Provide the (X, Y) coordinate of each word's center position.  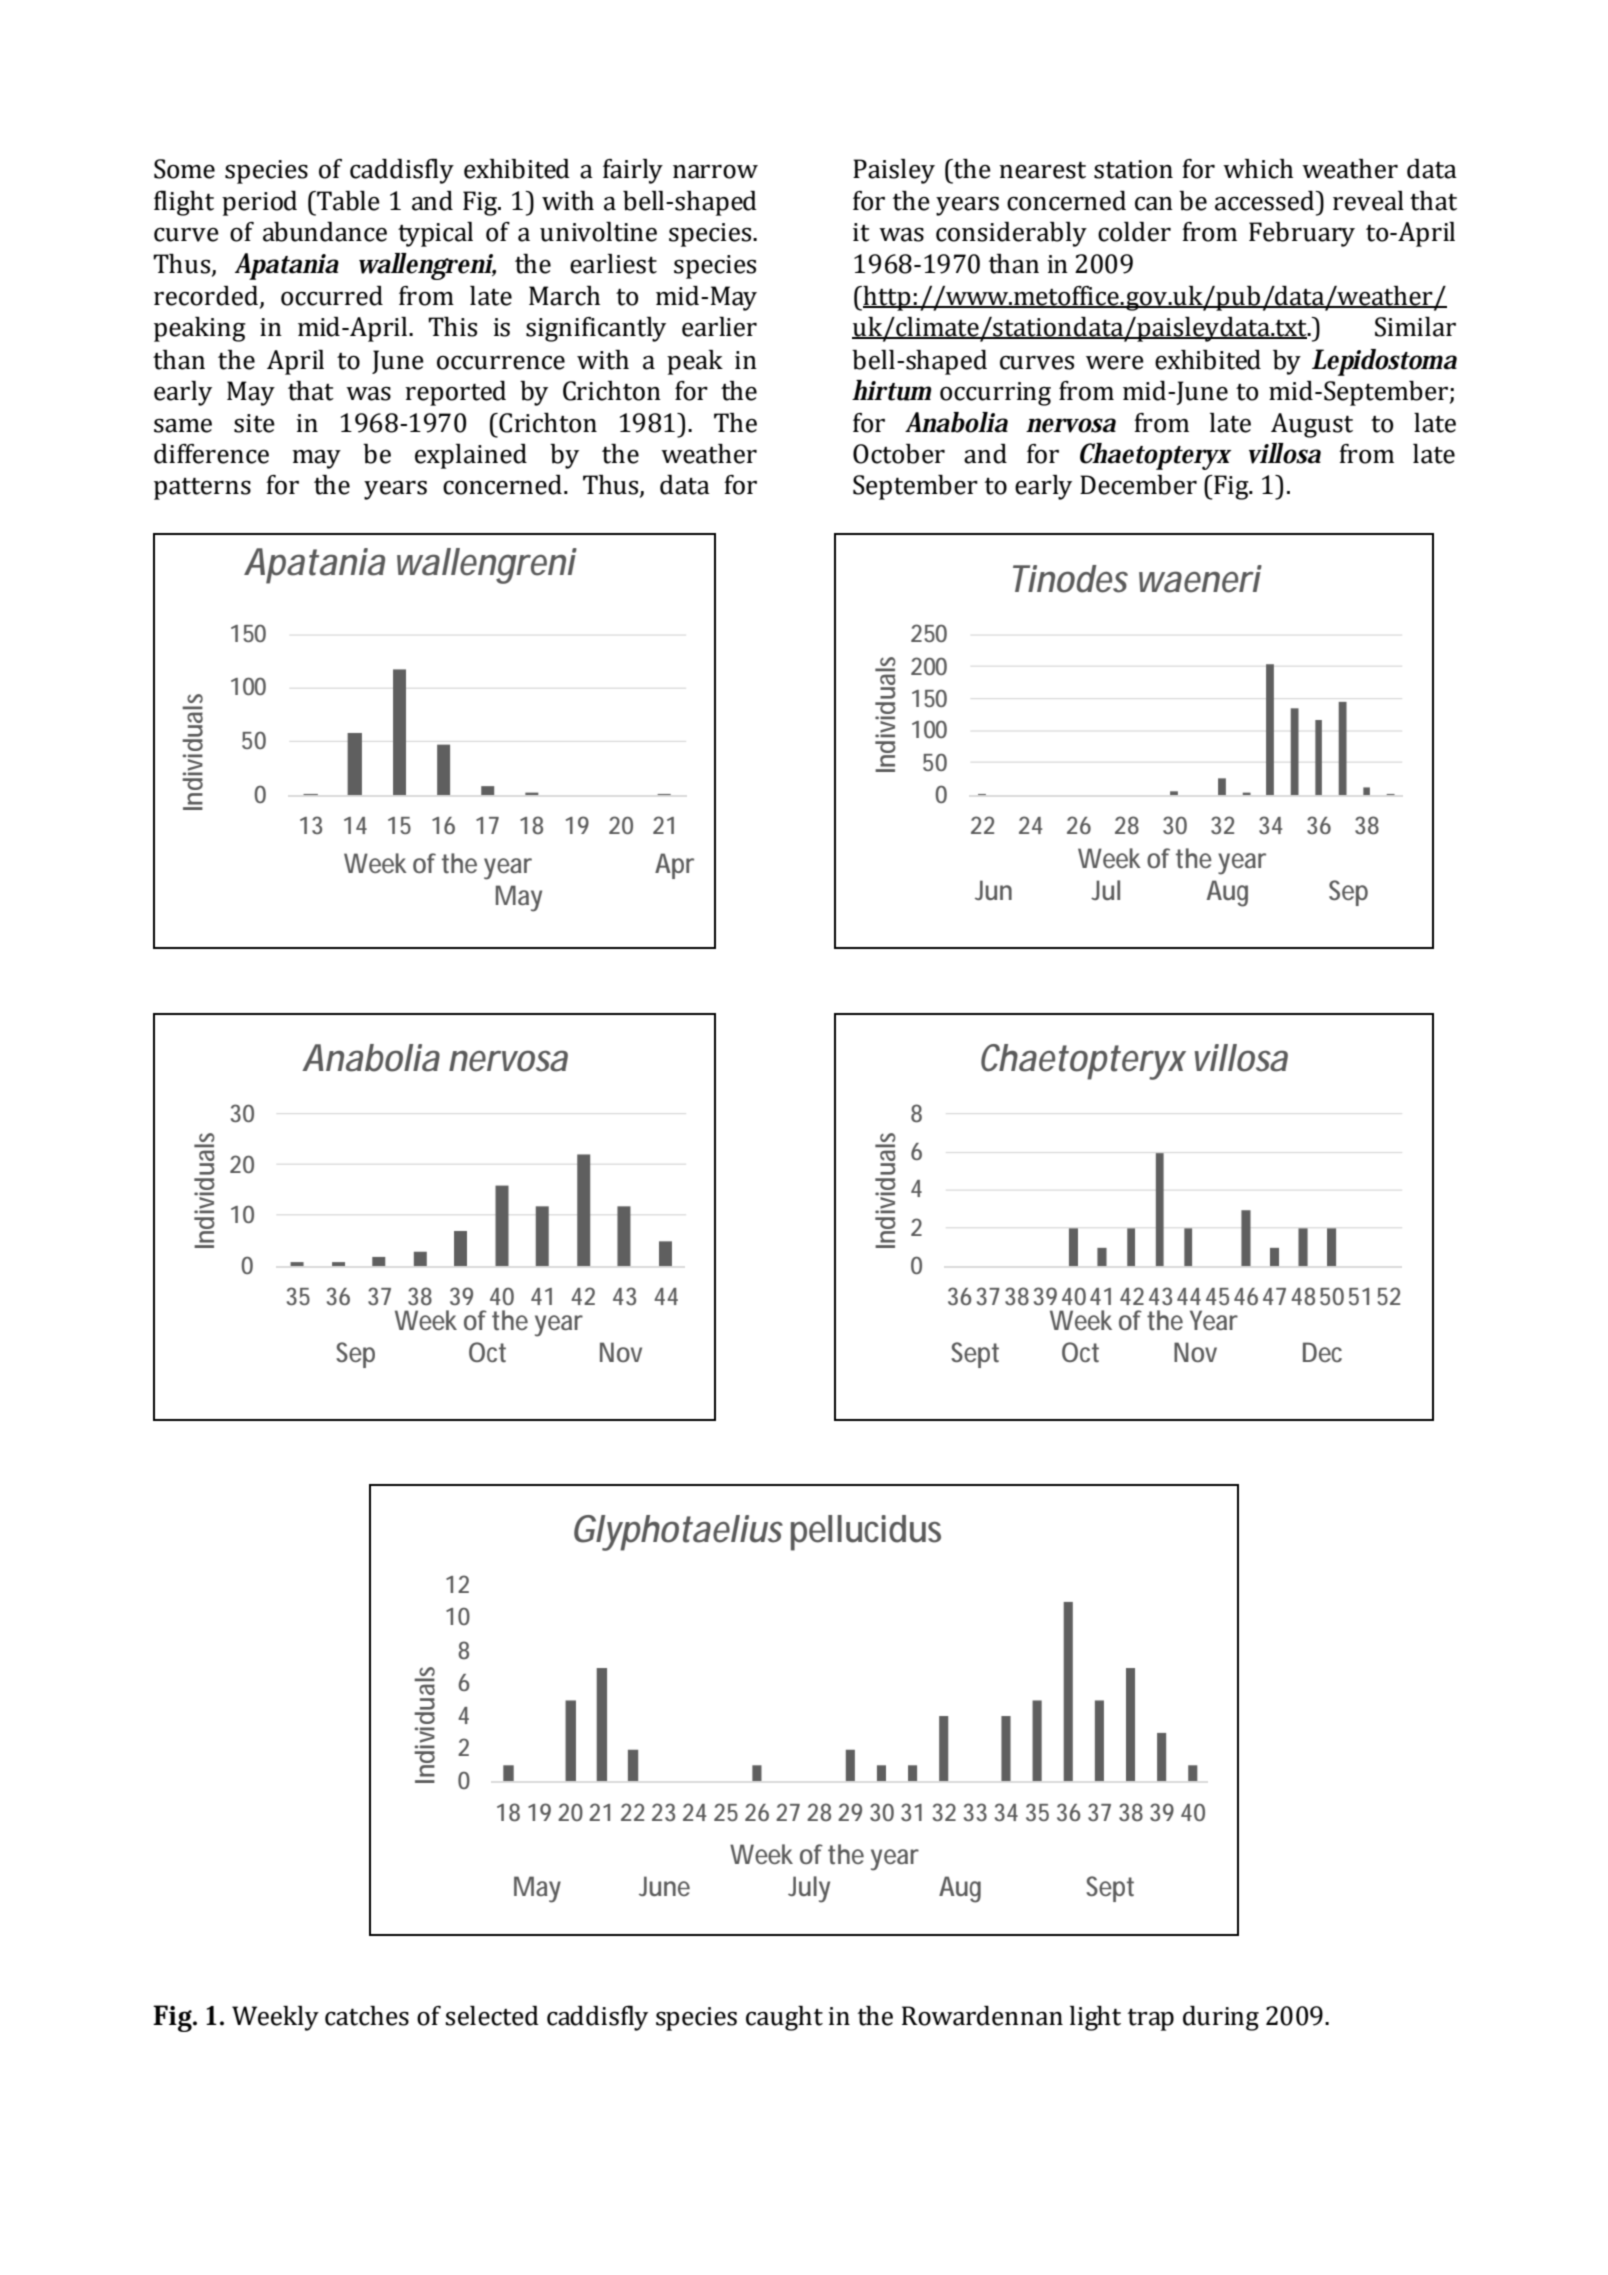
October (899, 454)
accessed (1265, 201)
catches (367, 2016)
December (1138, 485)
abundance (325, 232)
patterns (202, 488)
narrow (715, 171)
